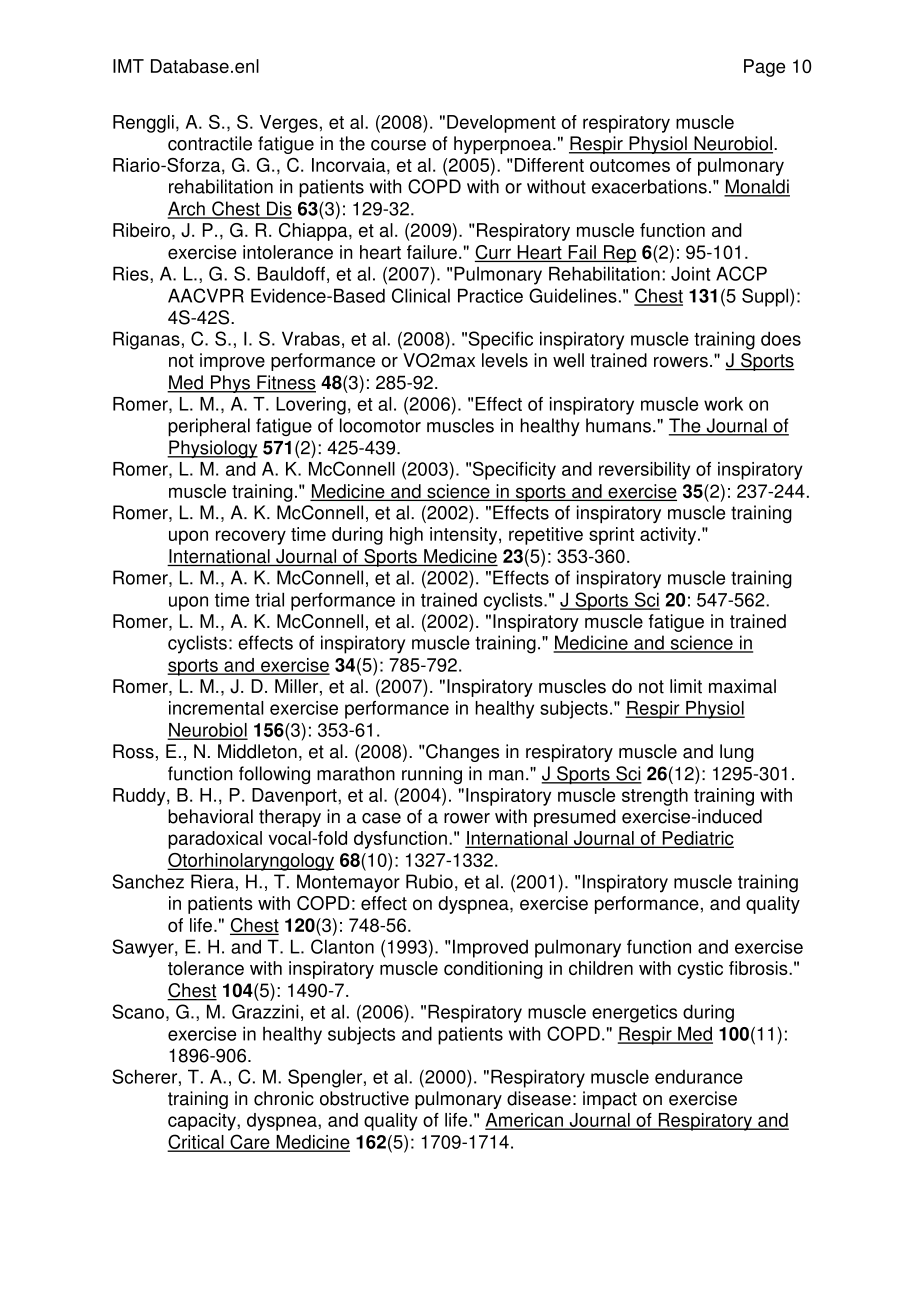 The image size is (924, 1308). What do you see at coordinates (669, 536) in the document?
I see `activity` at bounding box center [669, 536].
